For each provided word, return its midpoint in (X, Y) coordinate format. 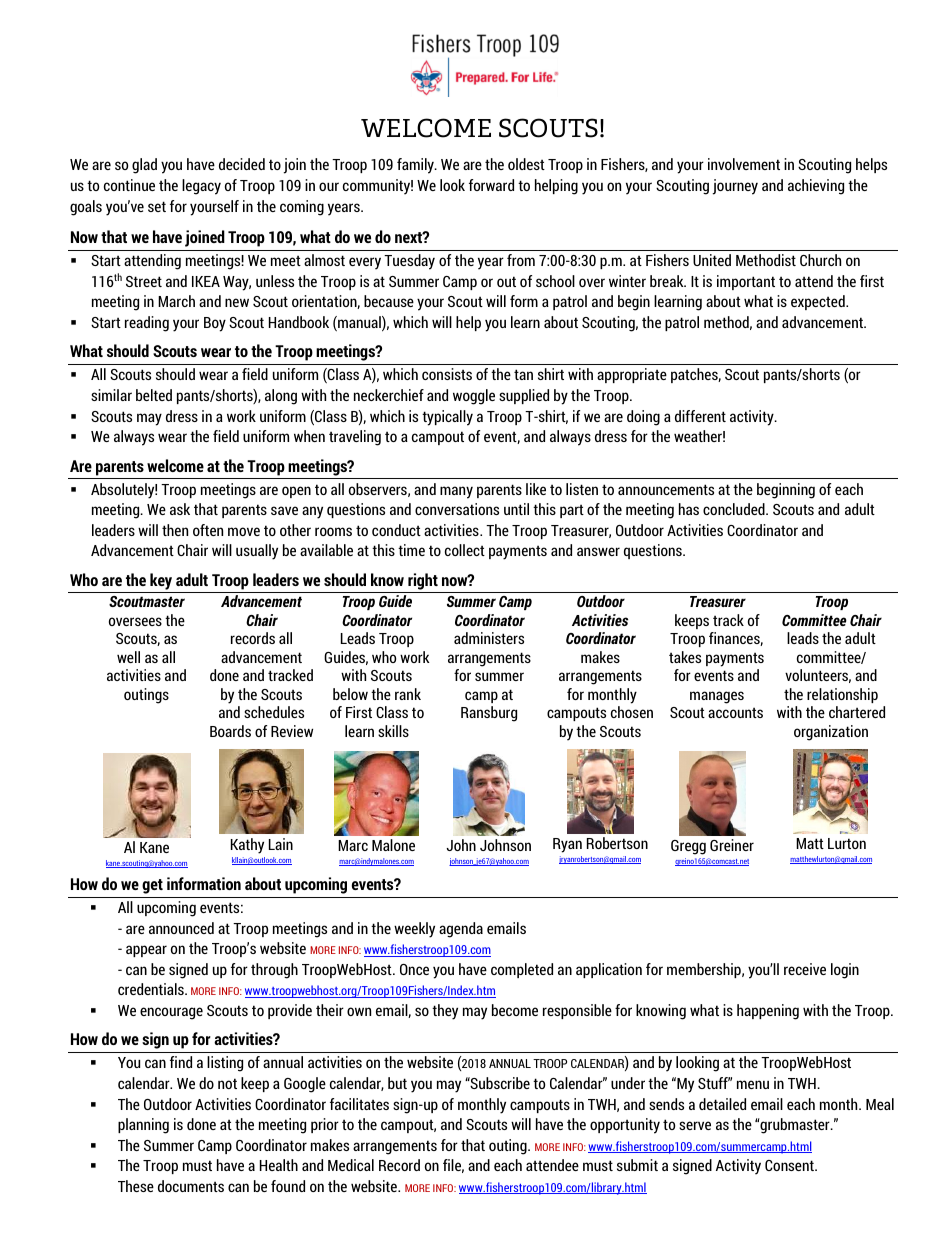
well (128, 657)
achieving (816, 187)
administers (489, 638)
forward (491, 185)
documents (191, 1186)
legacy (201, 187)
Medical (351, 1165)
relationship (842, 695)
